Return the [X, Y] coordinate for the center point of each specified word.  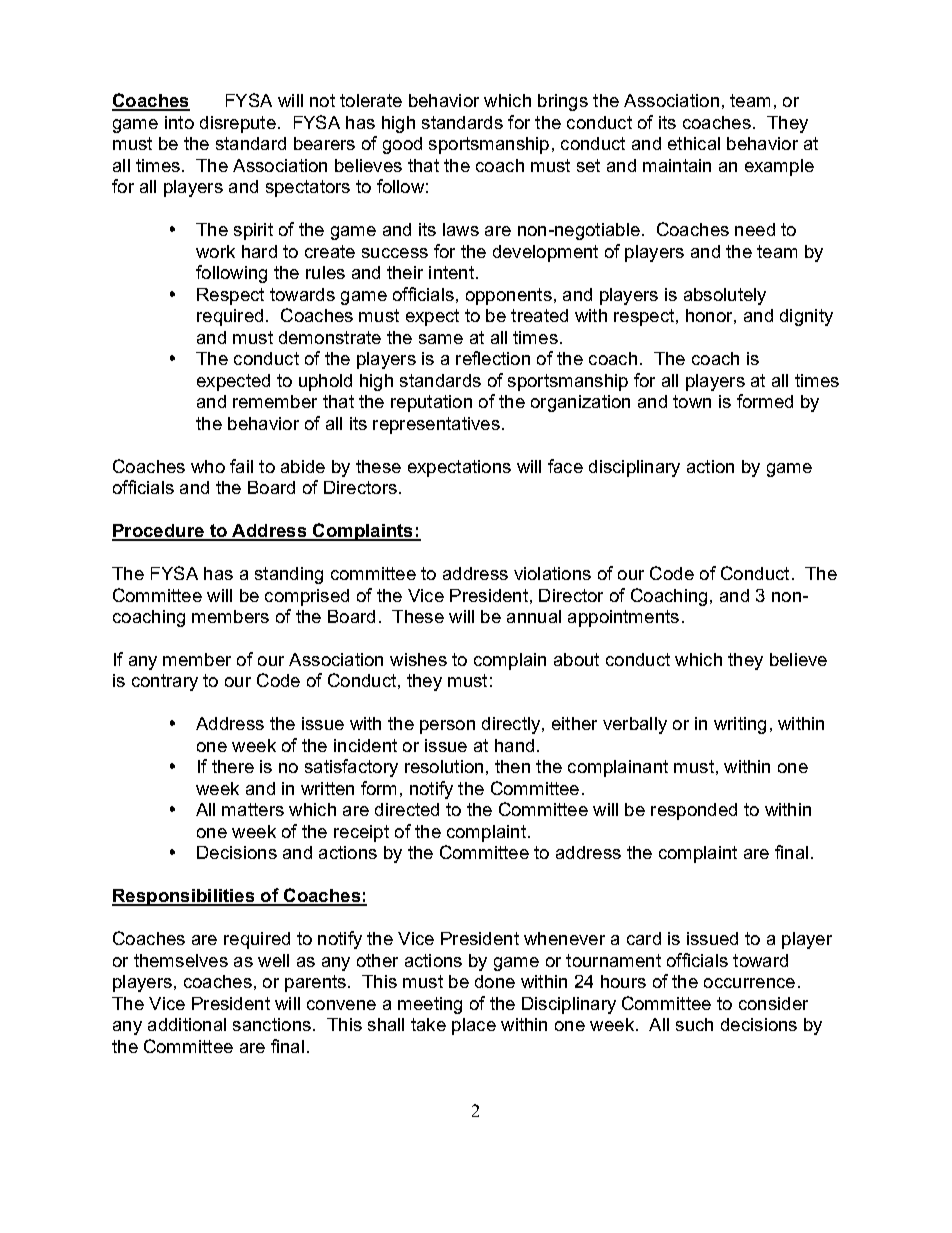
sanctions [272, 1024]
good [402, 145]
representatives [436, 425]
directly [512, 725]
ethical [694, 143]
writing [740, 725]
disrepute [238, 124]
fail [241, 466]
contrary [165, 682]
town [692, 401]
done [495, 981]
